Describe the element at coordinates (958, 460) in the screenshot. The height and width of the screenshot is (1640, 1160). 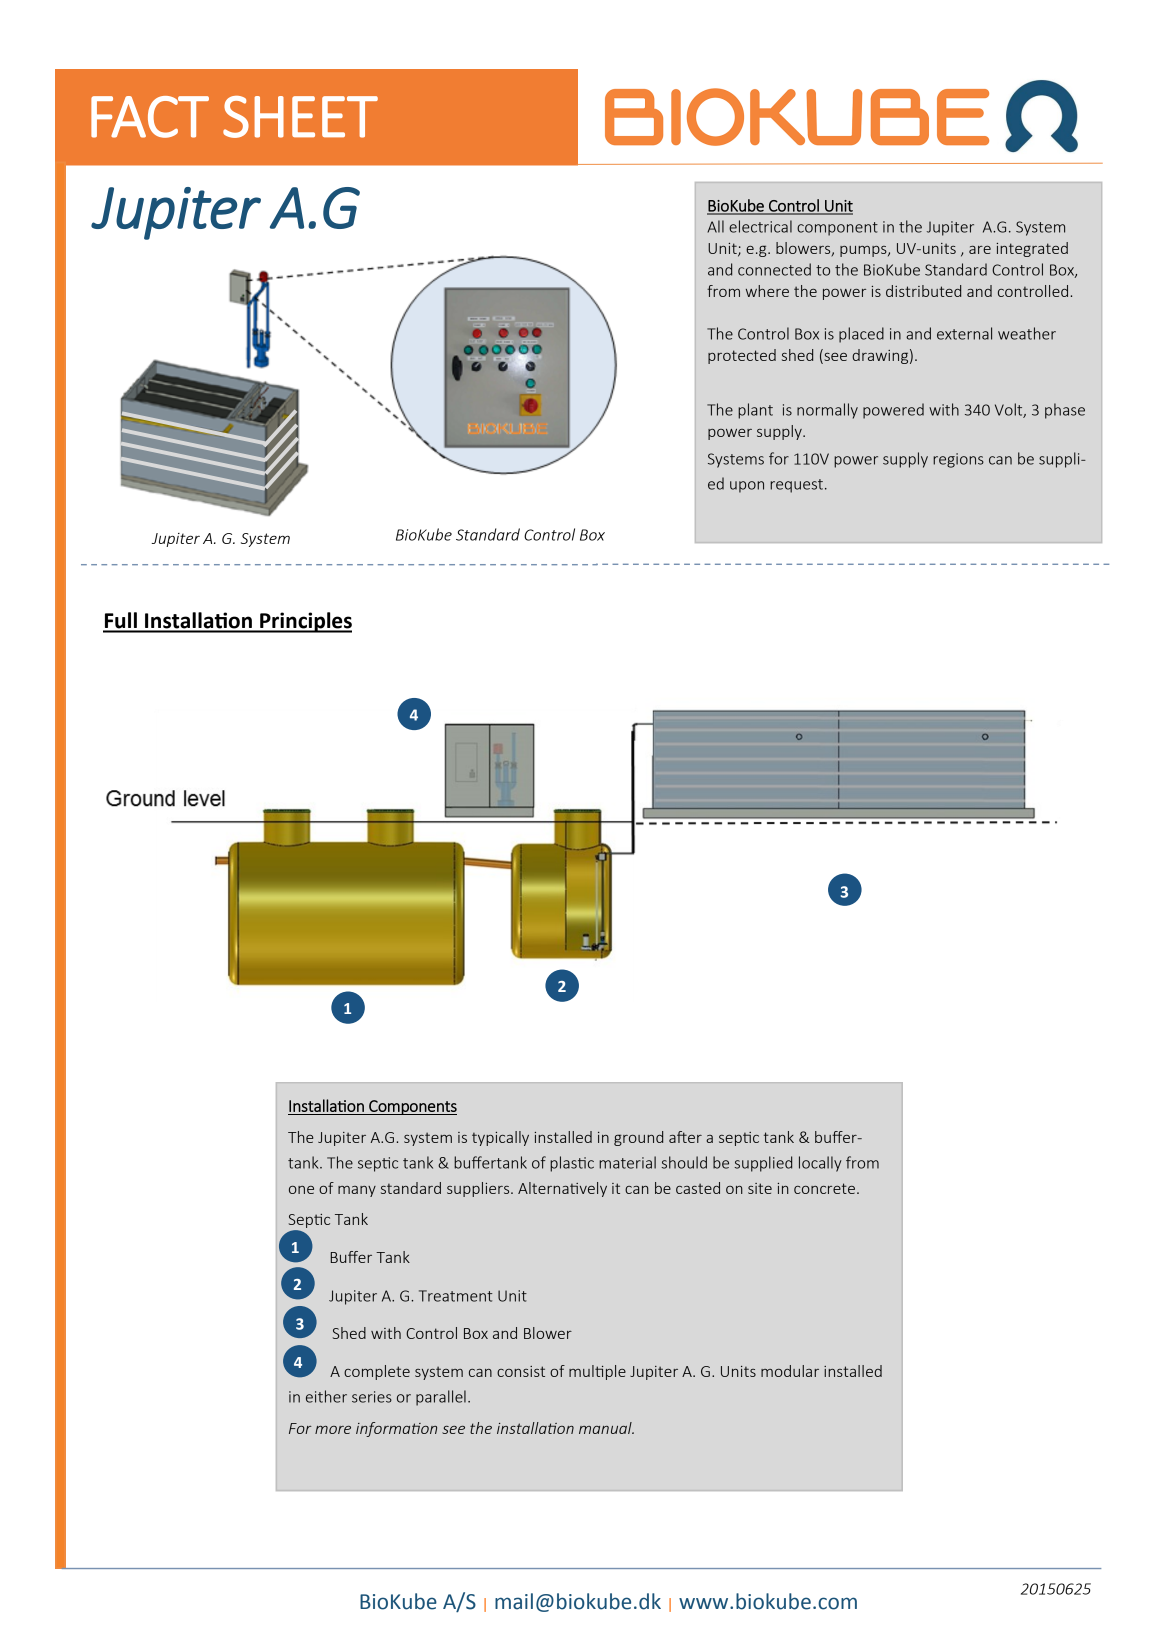
I see `regions` at that location.
